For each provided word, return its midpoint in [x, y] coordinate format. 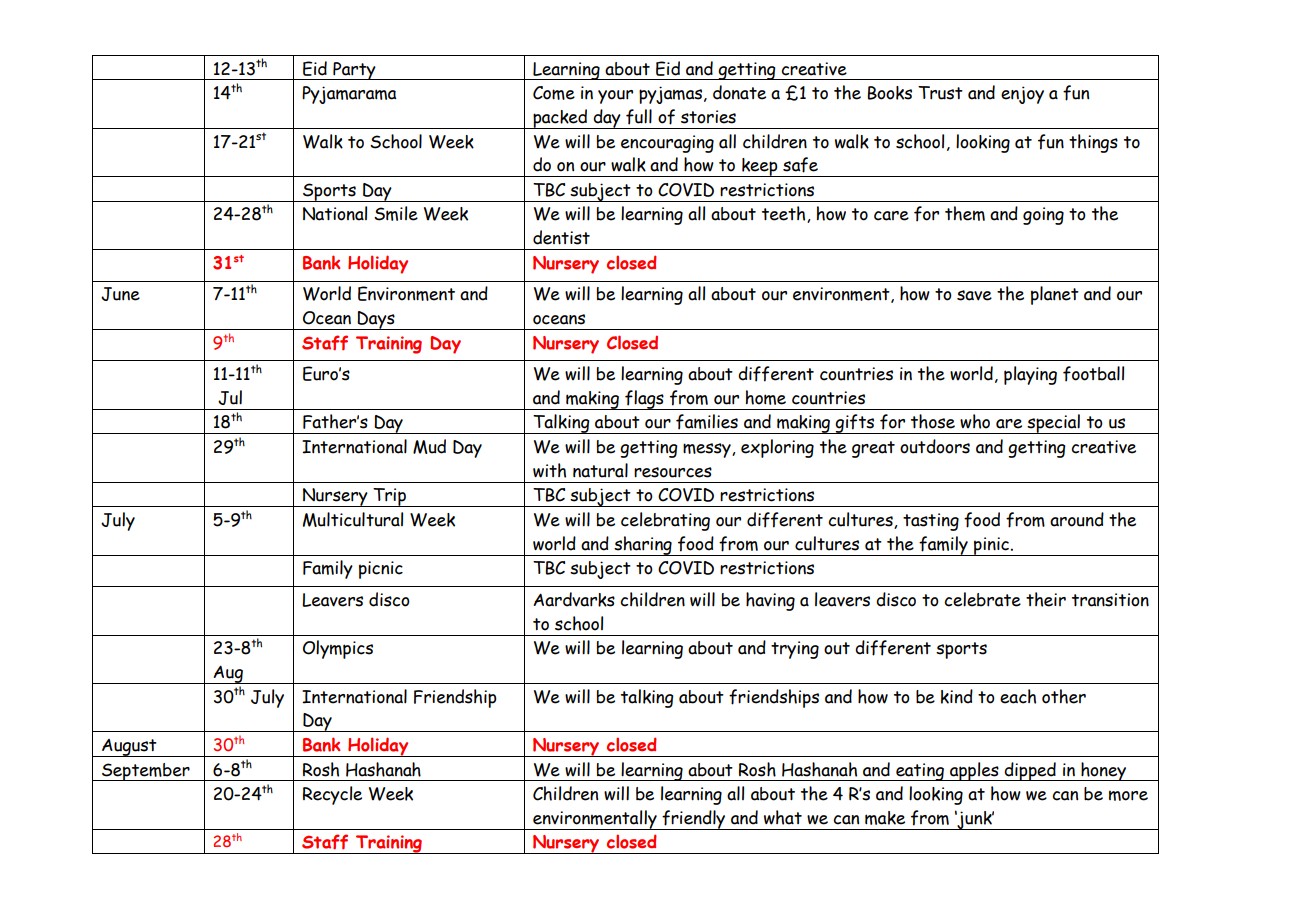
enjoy [1022, 95]
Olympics [338, 649]
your [615, 97]
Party [354, 71]
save [974, 295]
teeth [785, 214]
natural [600, 470]
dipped [1030, 771]
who [975, 421]
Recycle [332, 795]
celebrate [982, 599]
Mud [429, 446]
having [770, 601]
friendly [694, 820]
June [120, 294]
